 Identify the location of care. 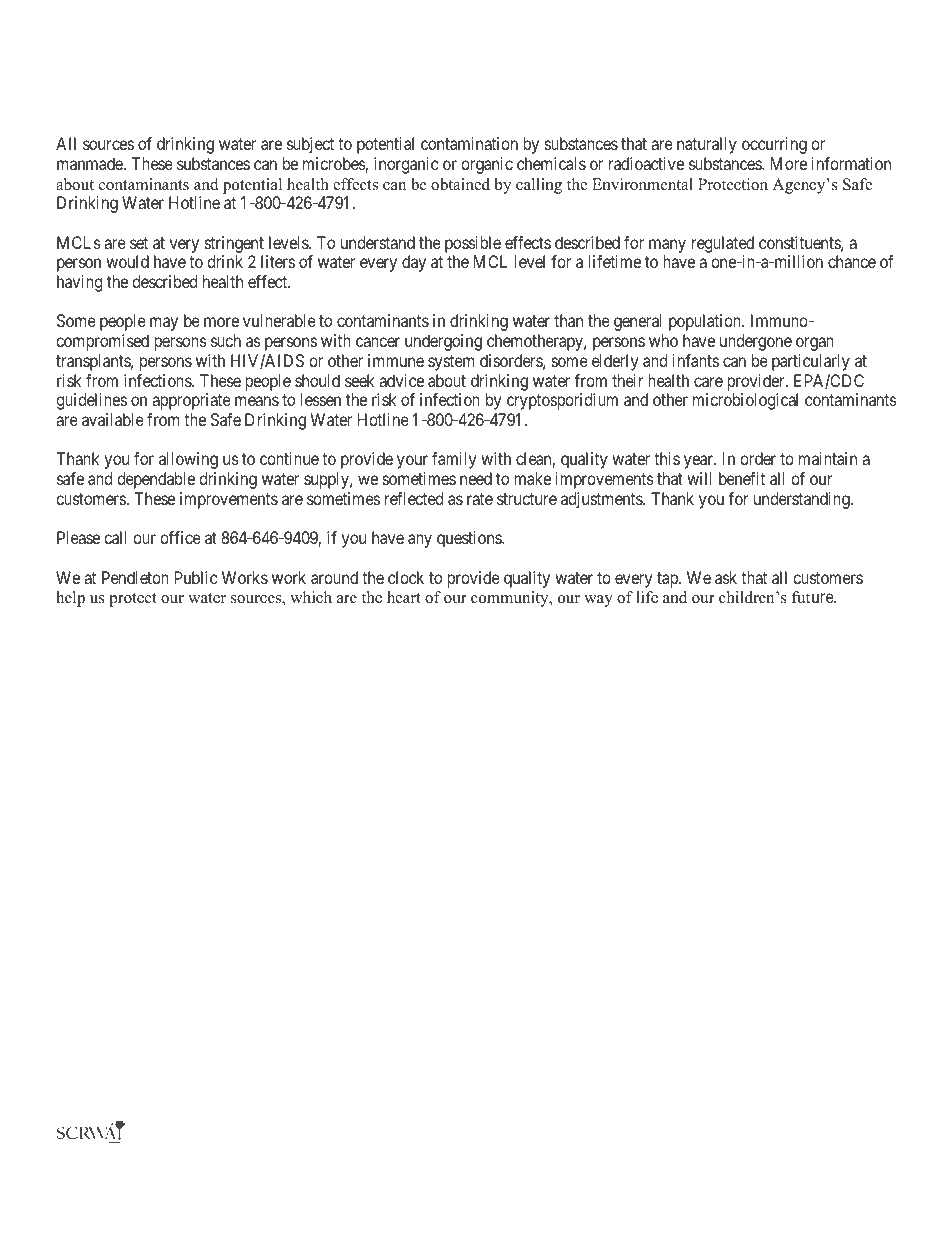
(708, 382).
